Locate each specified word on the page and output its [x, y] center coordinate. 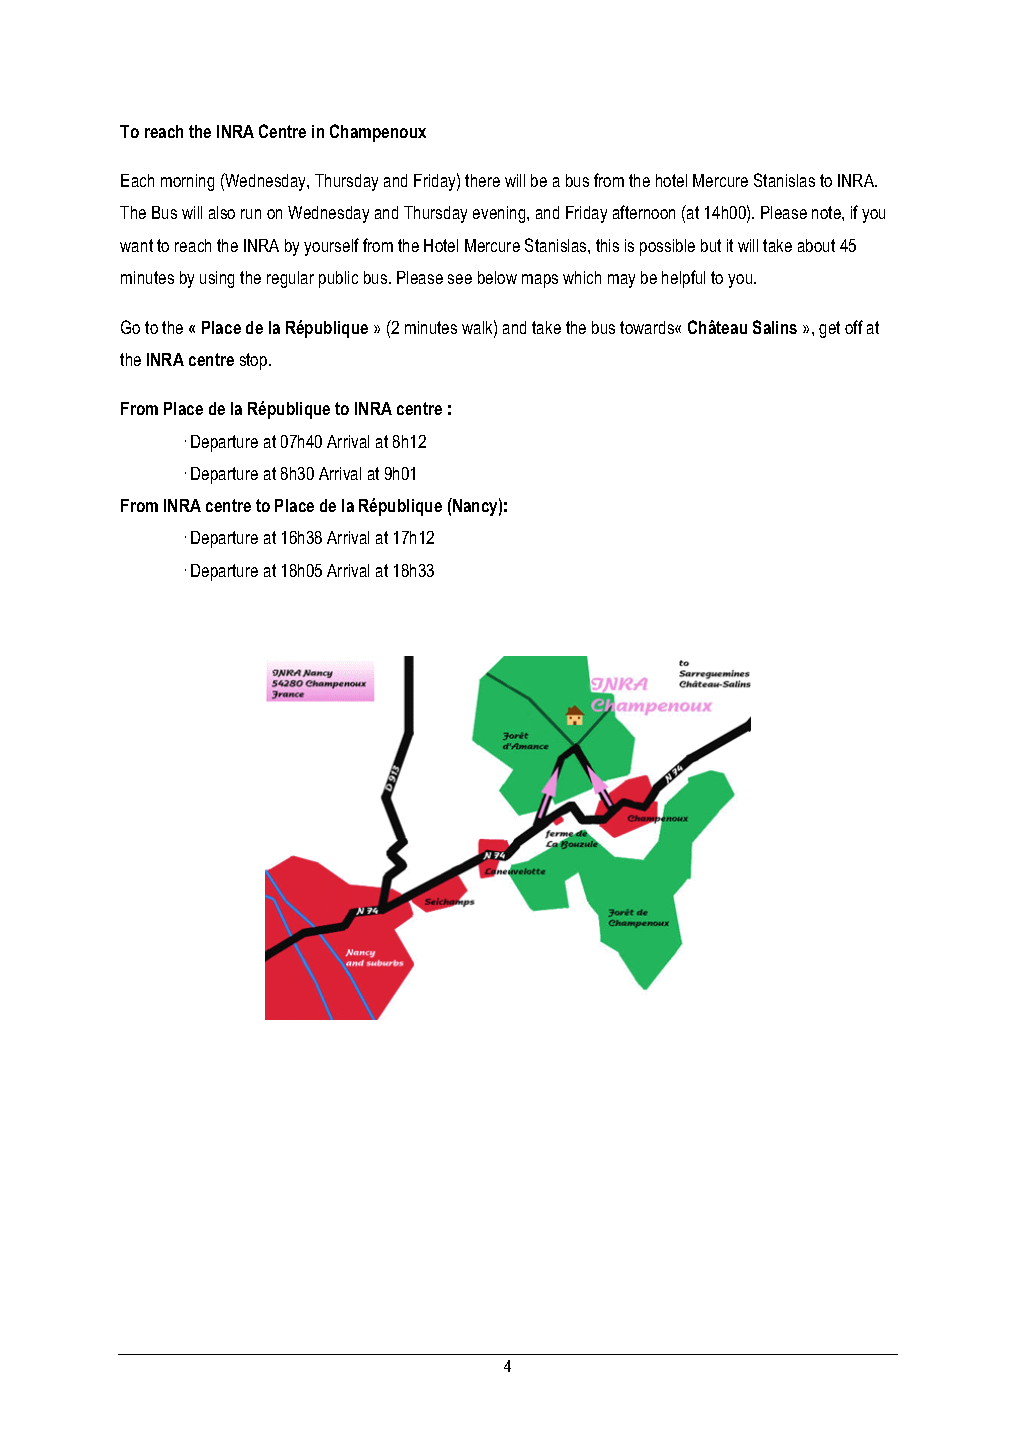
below [497, 277]
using [217, 279]
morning [187, 182]
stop [255, 361]
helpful [683, 279]
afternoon [644, 212]
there [482, 180]
